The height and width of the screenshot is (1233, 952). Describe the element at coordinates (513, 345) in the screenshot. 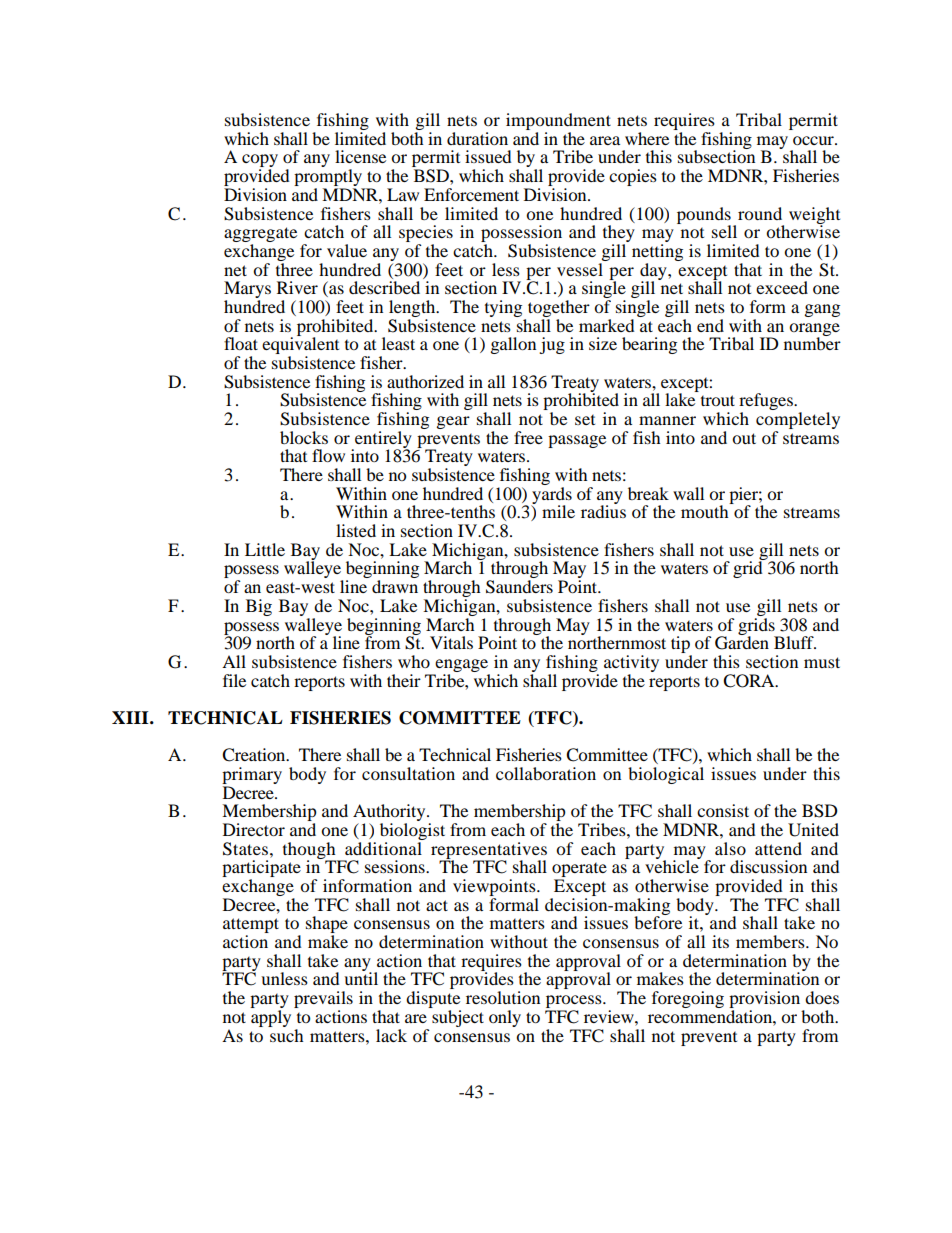

I see `gallon` at that location.
